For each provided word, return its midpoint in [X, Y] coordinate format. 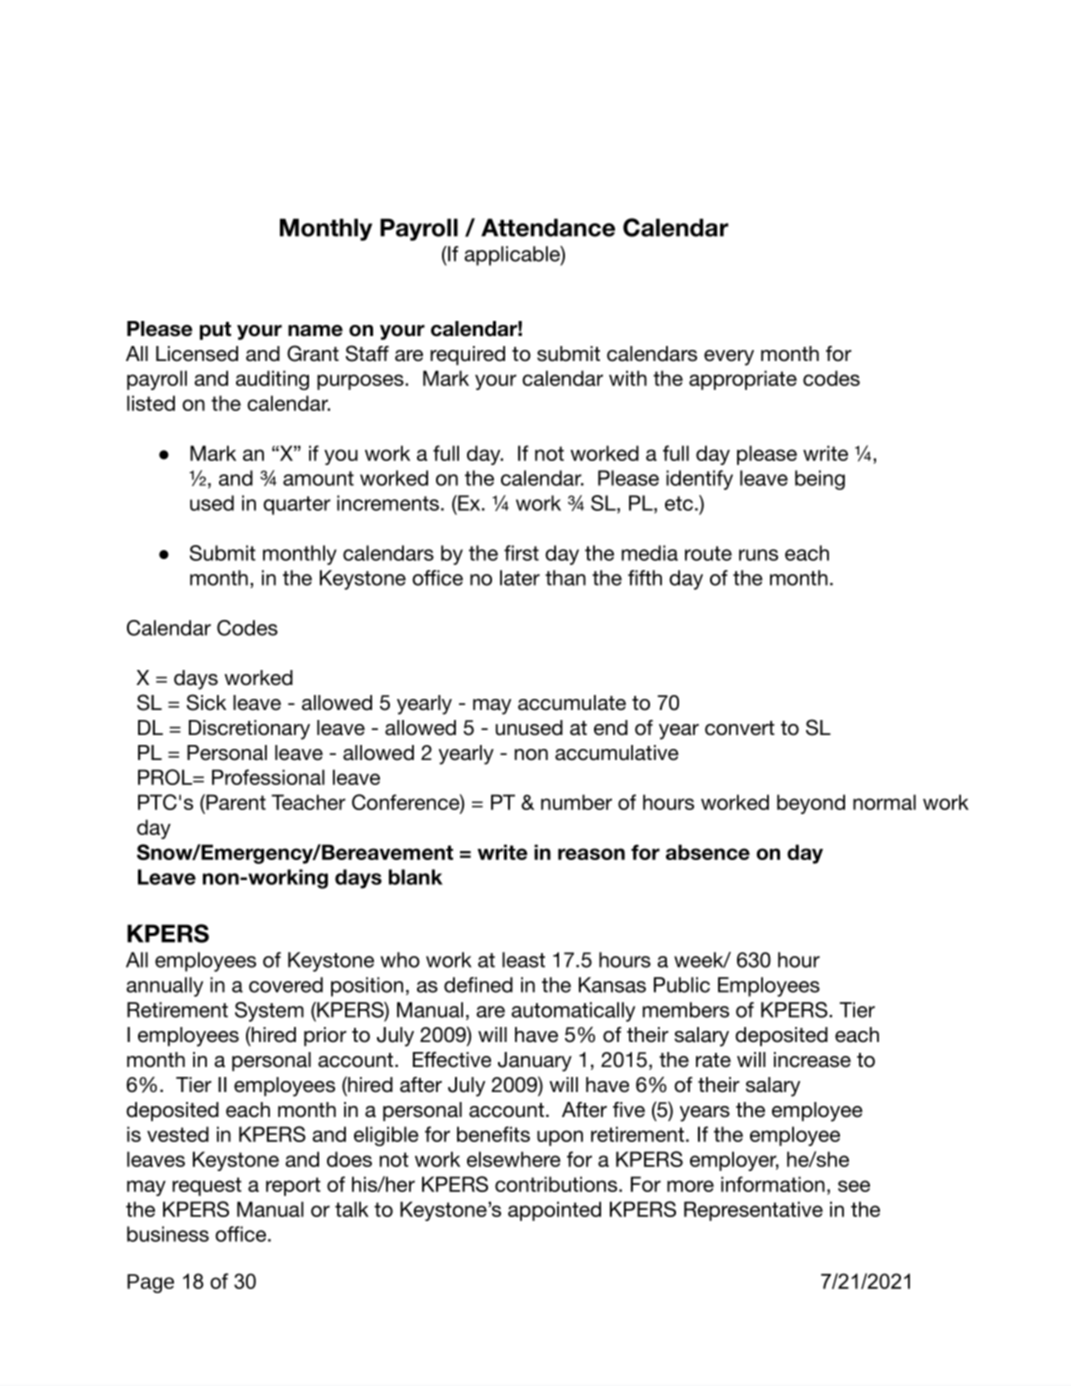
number [576, 802]
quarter [297, 505]
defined [478, 985]
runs [758, 555]
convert [740, 728]
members [686, 1010]
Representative [753, 1211]
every [729, 358]
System [269, 1012]
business [168, 1234]
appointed [554, 1211]
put [215, 331]
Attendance [548, 227]
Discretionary [249, 730]
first [521, 553]
